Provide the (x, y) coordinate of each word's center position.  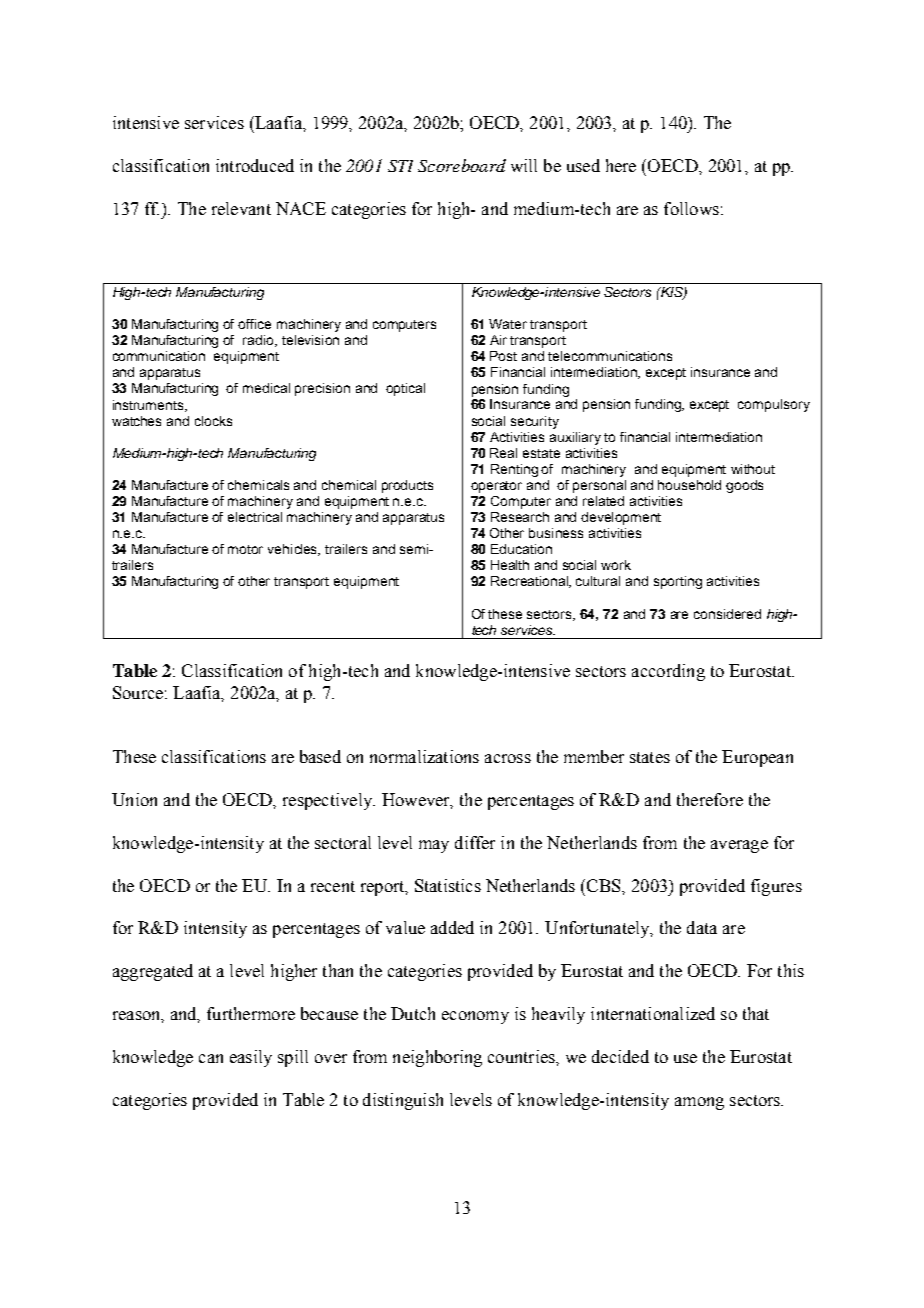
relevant (241, 208)
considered (727, 614)
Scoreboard (462, 165)
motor (245, 549)
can (211, 1058)
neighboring (437, 1058)
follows (691, 208)
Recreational (530, 582)
